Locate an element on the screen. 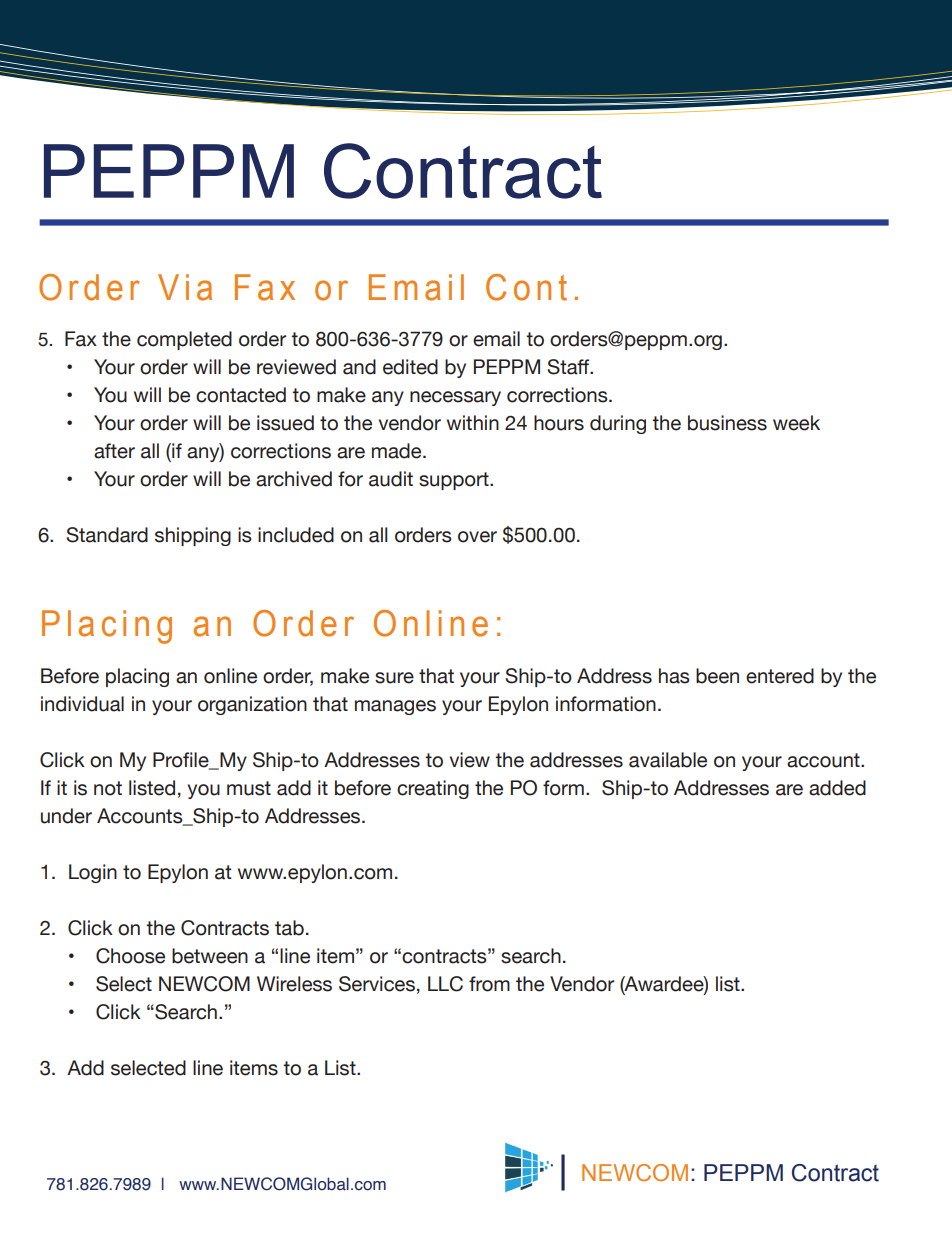 This screenshot has height=1233, width=952. individual is located at coordinates (82, 704).
